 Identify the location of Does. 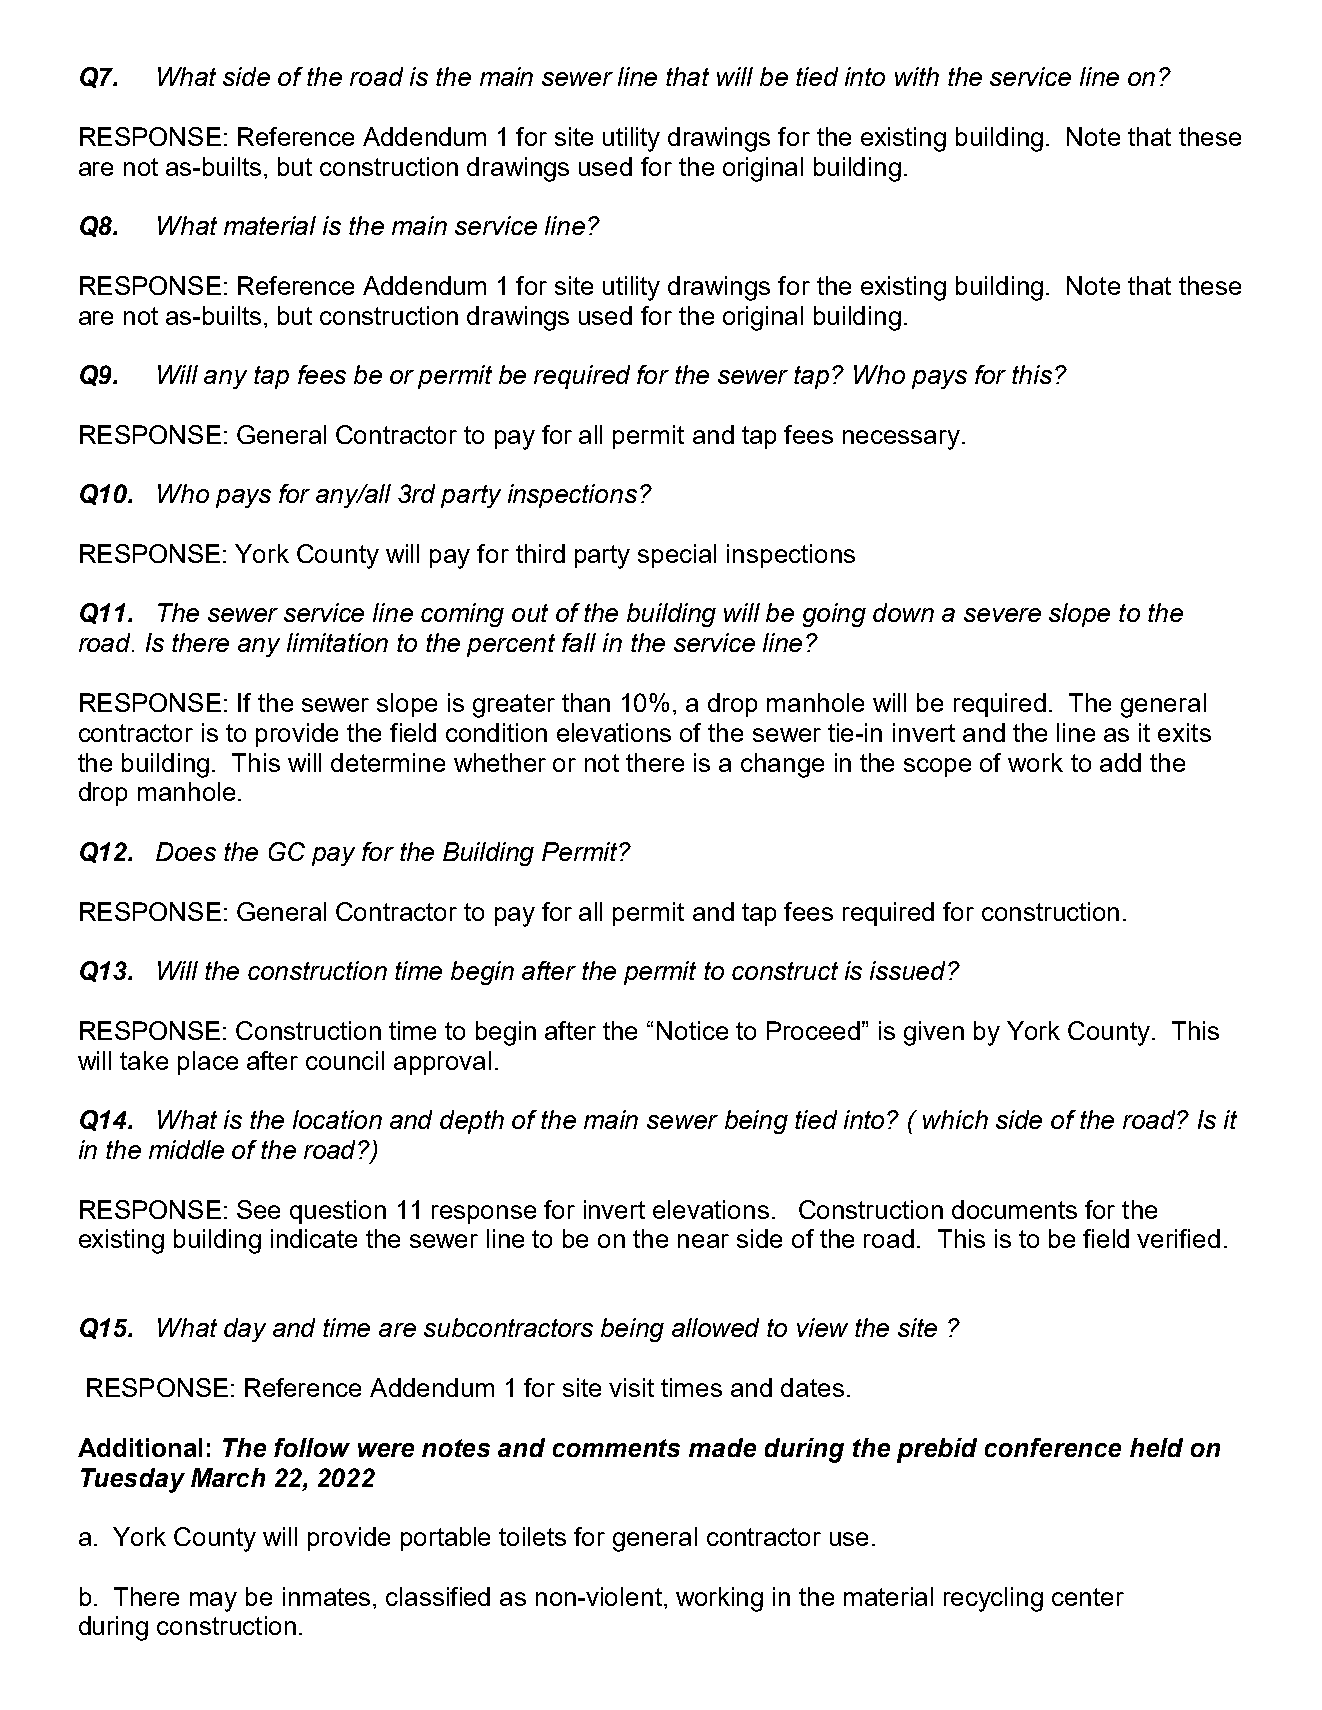
(186, 851).
